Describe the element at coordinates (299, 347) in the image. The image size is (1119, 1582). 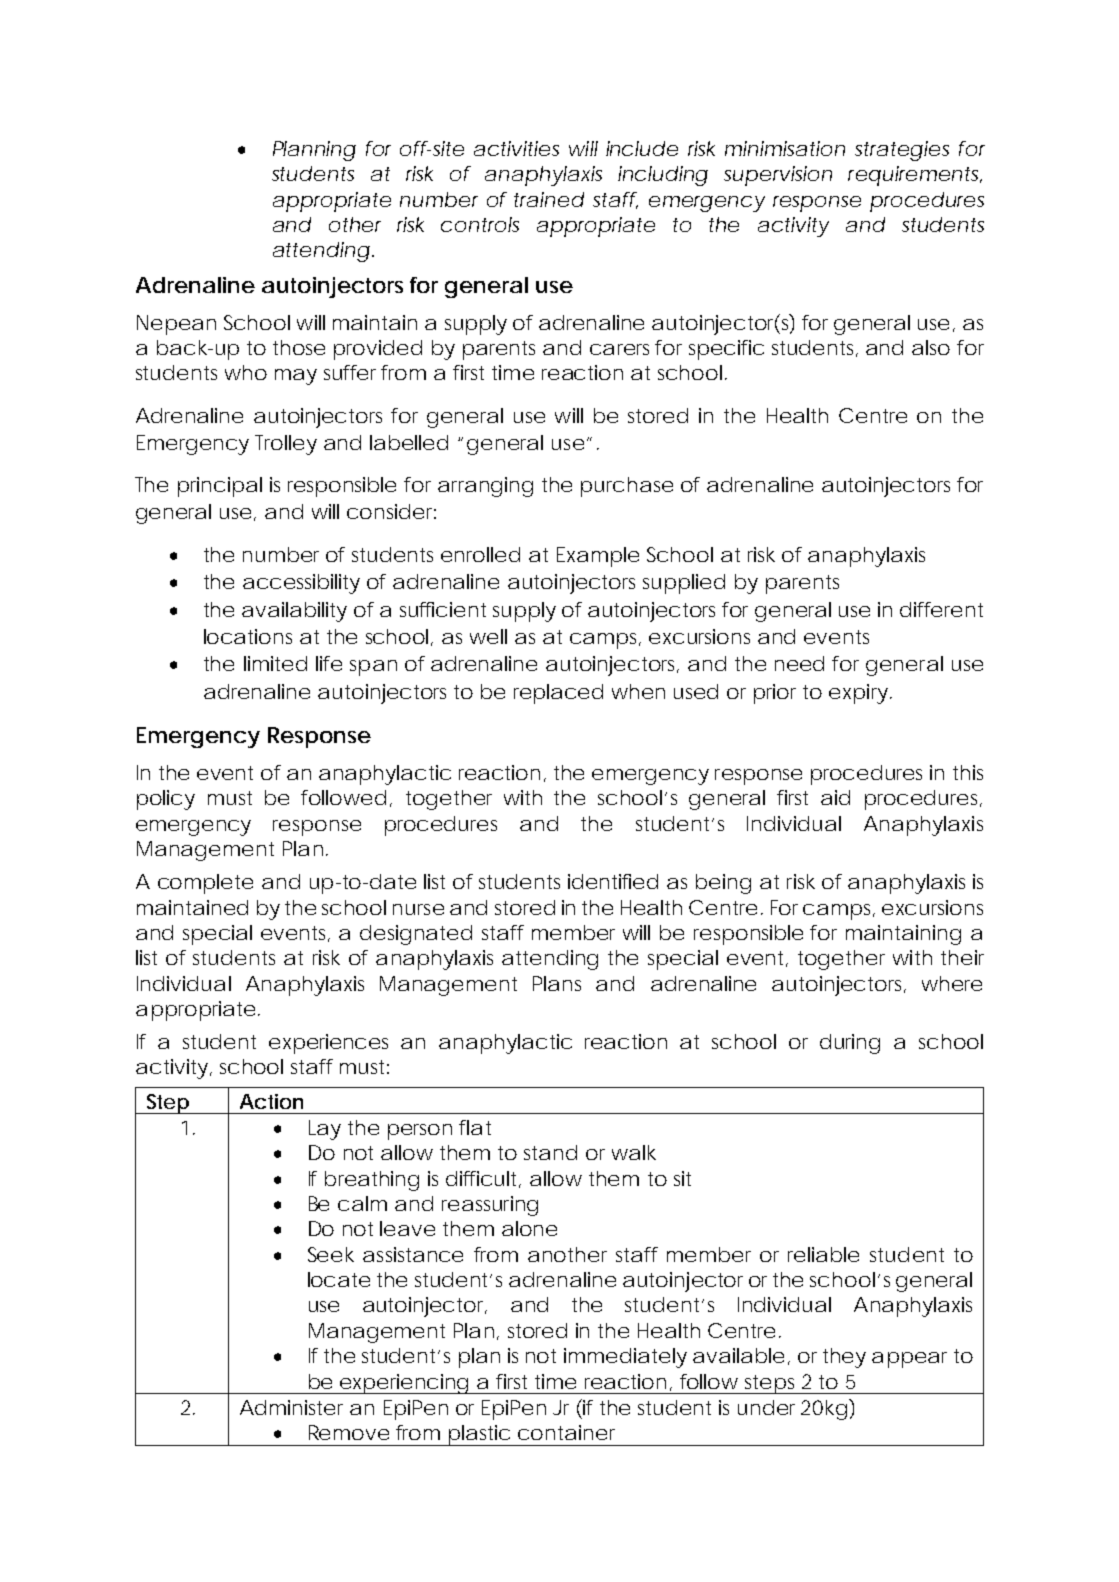
I see `those` at that location.
